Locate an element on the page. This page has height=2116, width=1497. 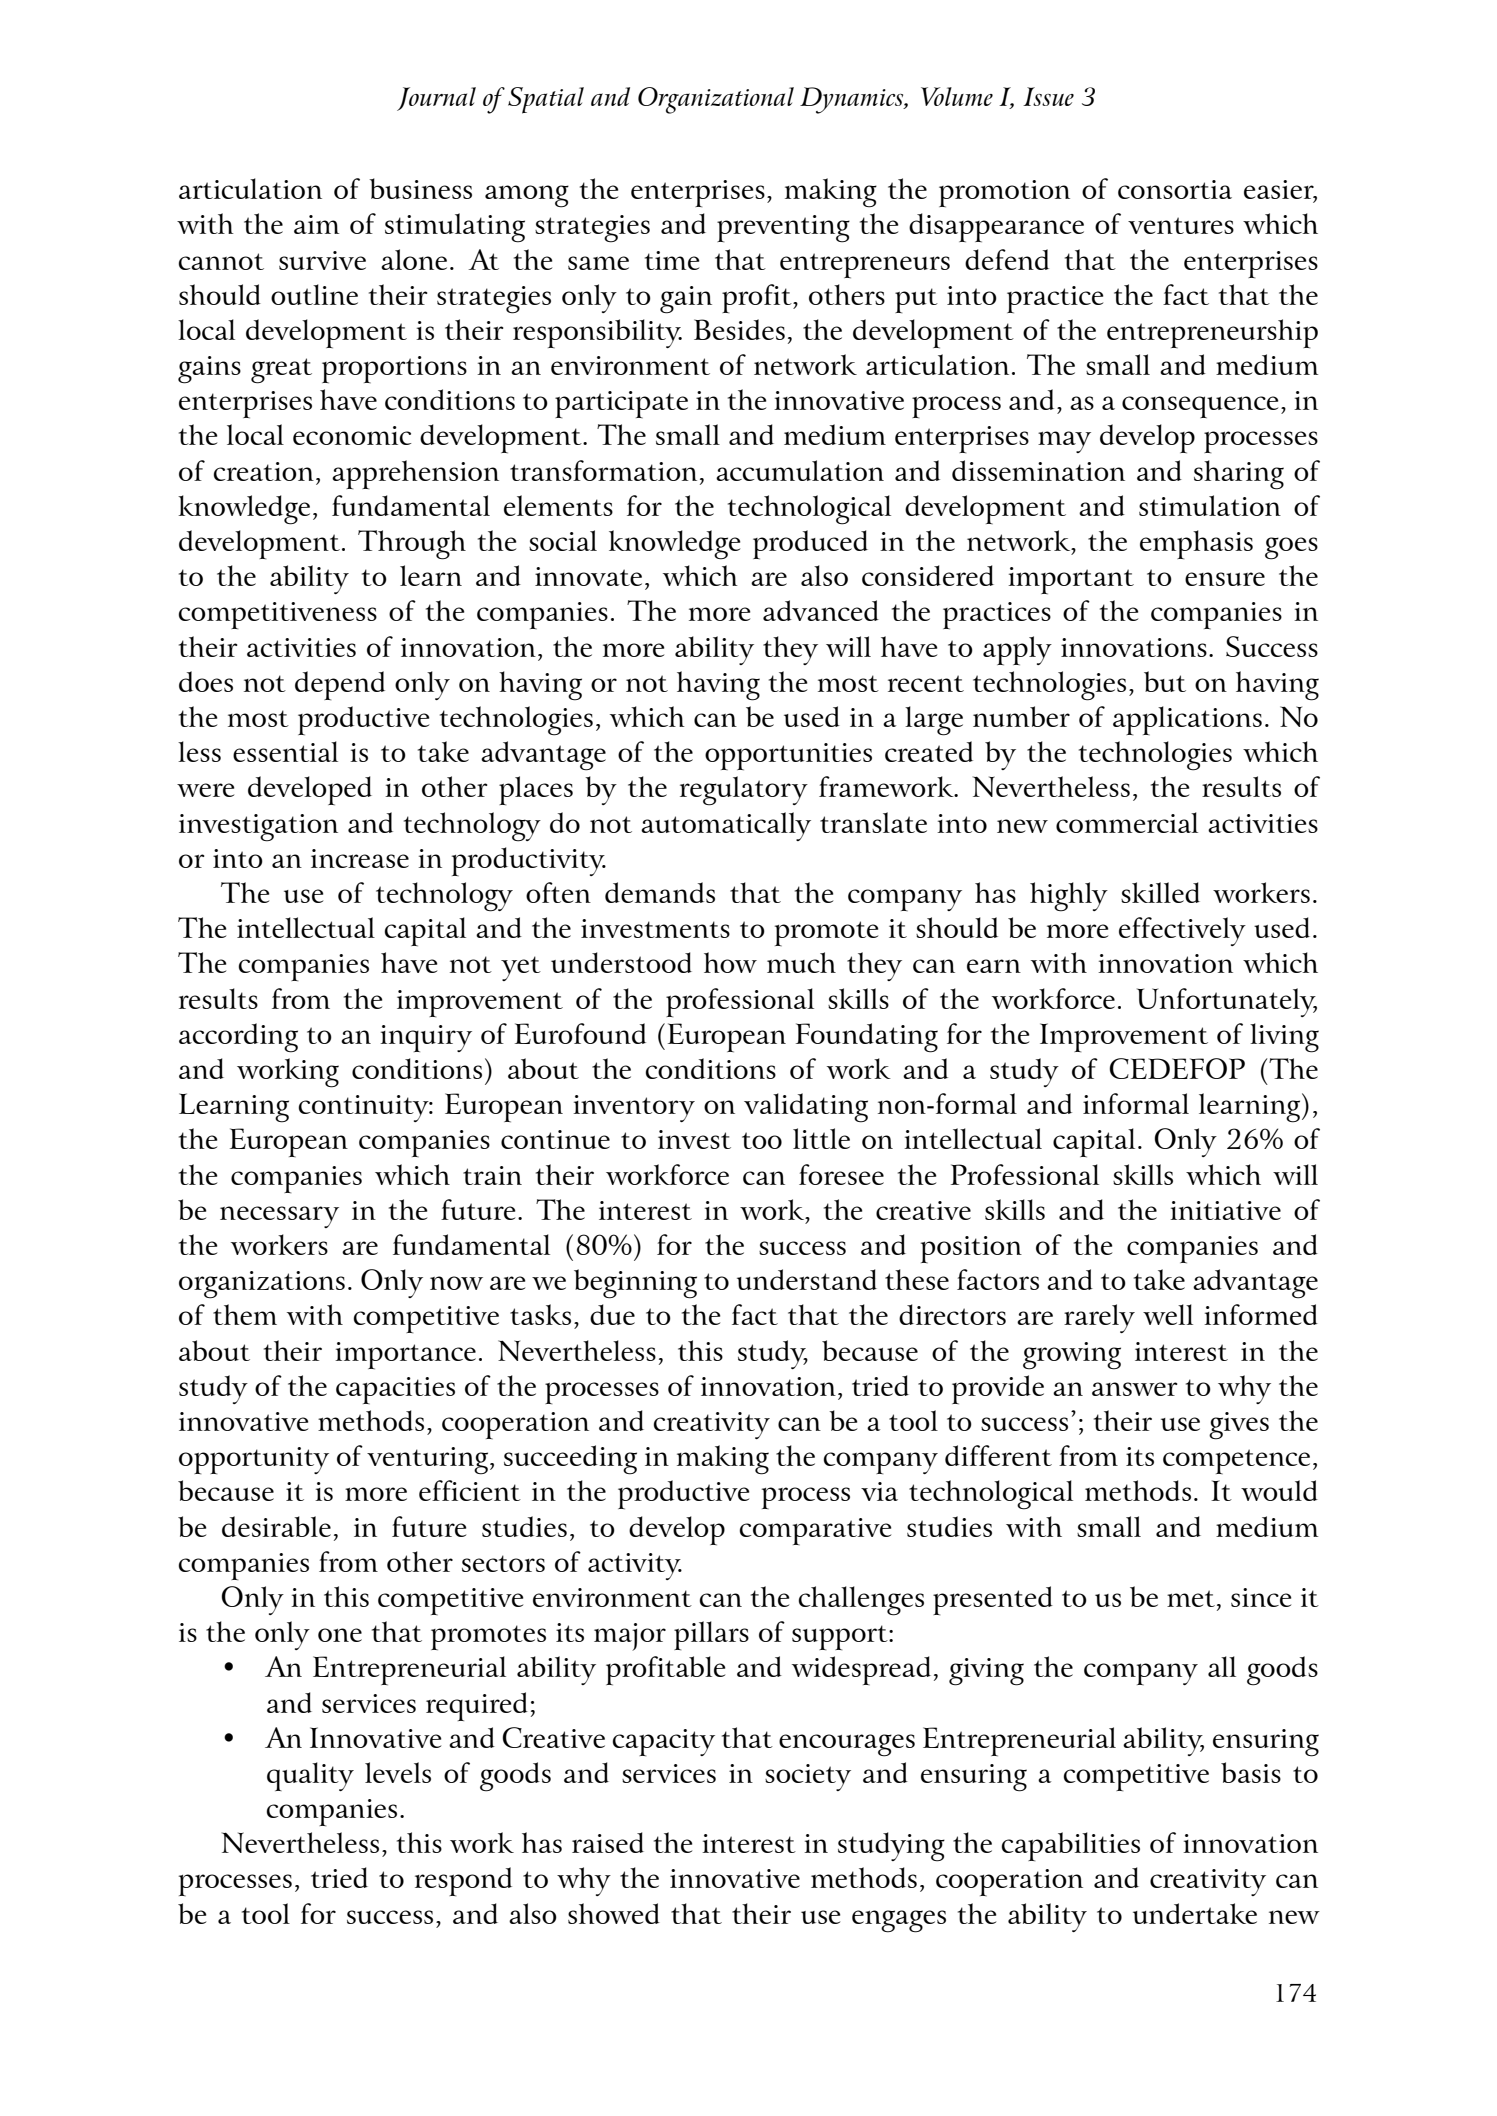
Unfortunately is located at coordinates (1227, 1002).
